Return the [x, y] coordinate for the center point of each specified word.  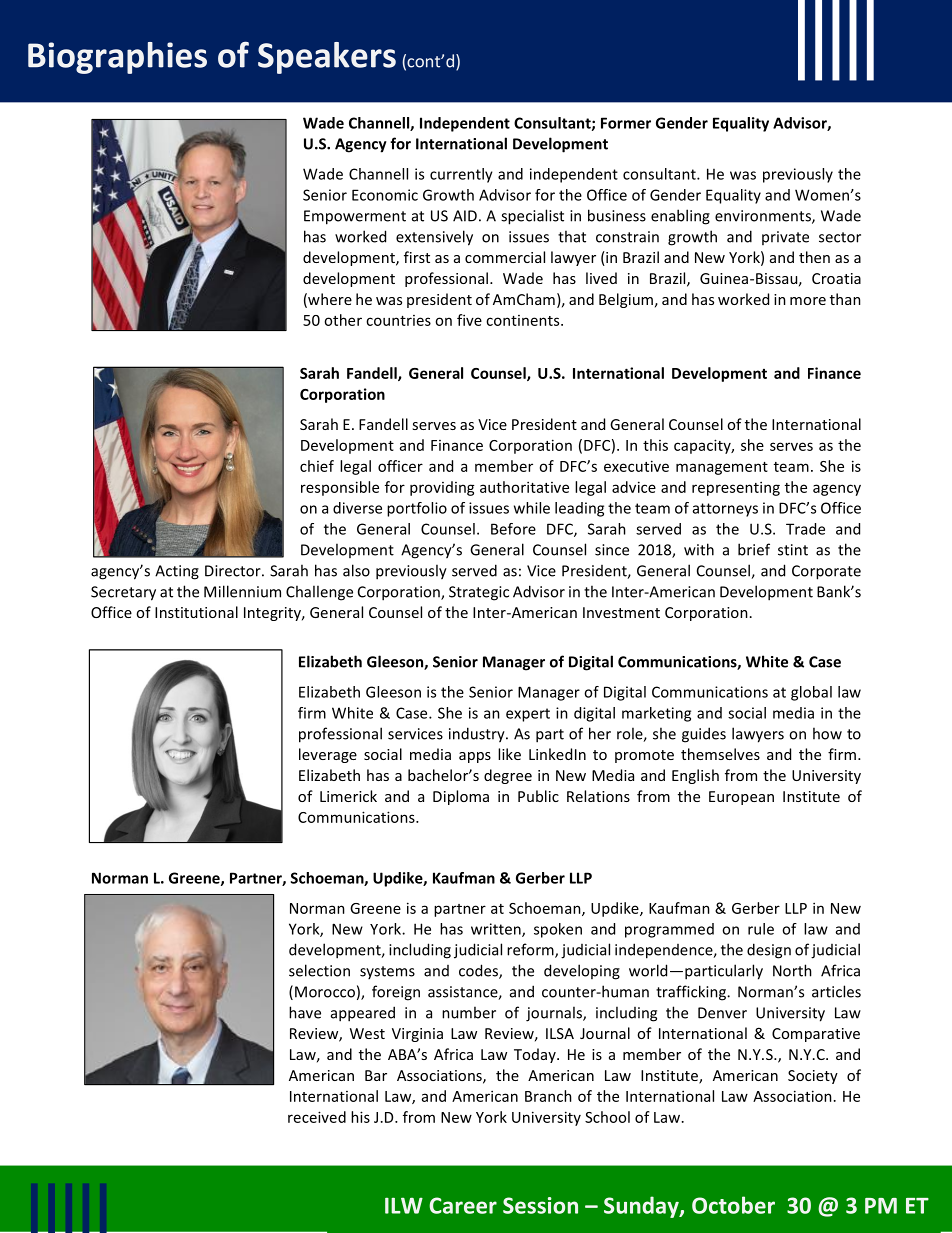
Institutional [196, 612]
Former [626, 123]
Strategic [479, 593]
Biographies [117, 58]
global [811, 693]
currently [461, 175]
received [317, 1117]
